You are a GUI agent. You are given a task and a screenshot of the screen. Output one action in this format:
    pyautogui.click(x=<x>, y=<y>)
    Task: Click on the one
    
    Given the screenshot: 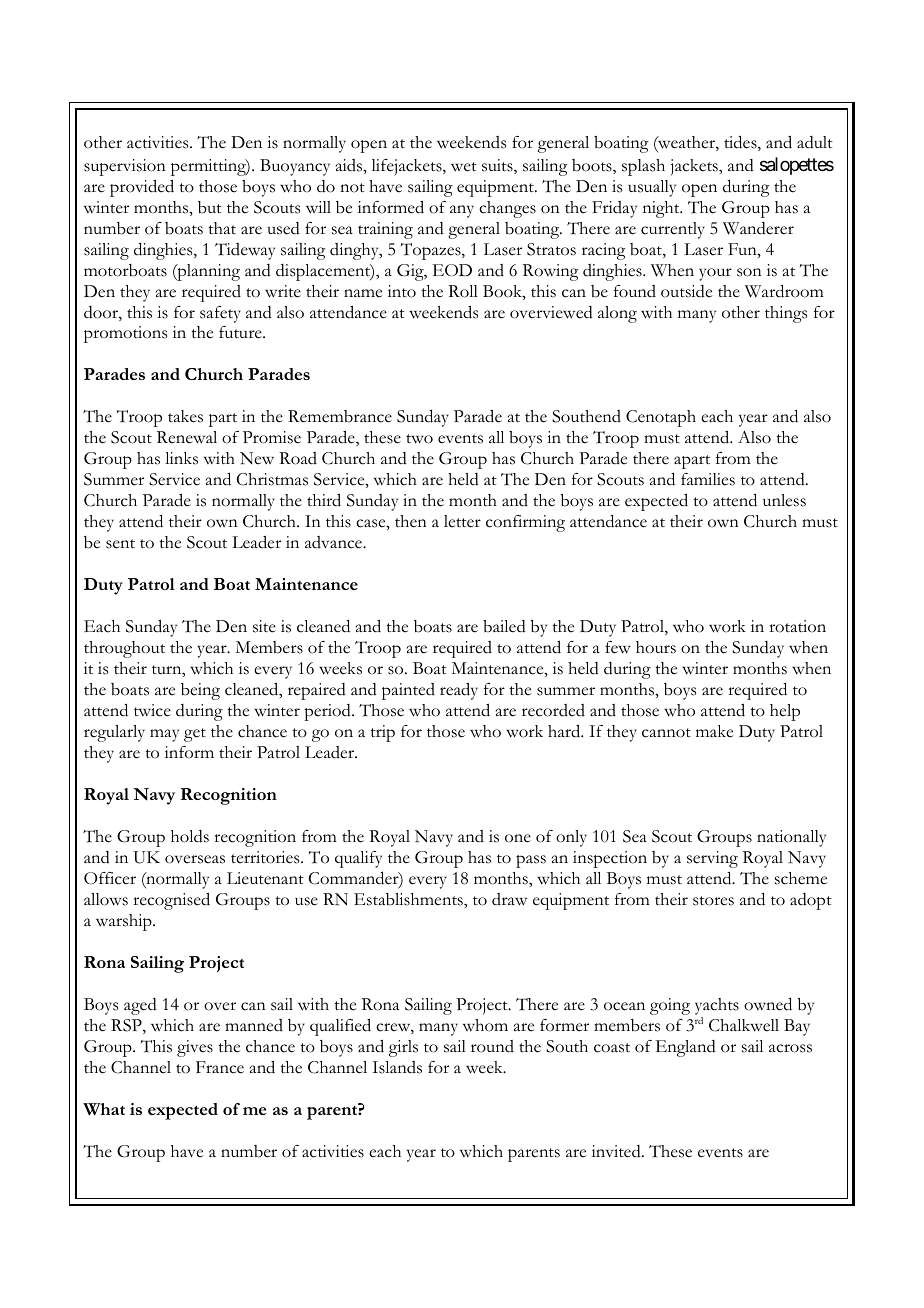 What is the action you would take?
    pyautogui.click(x=518, y=838)
